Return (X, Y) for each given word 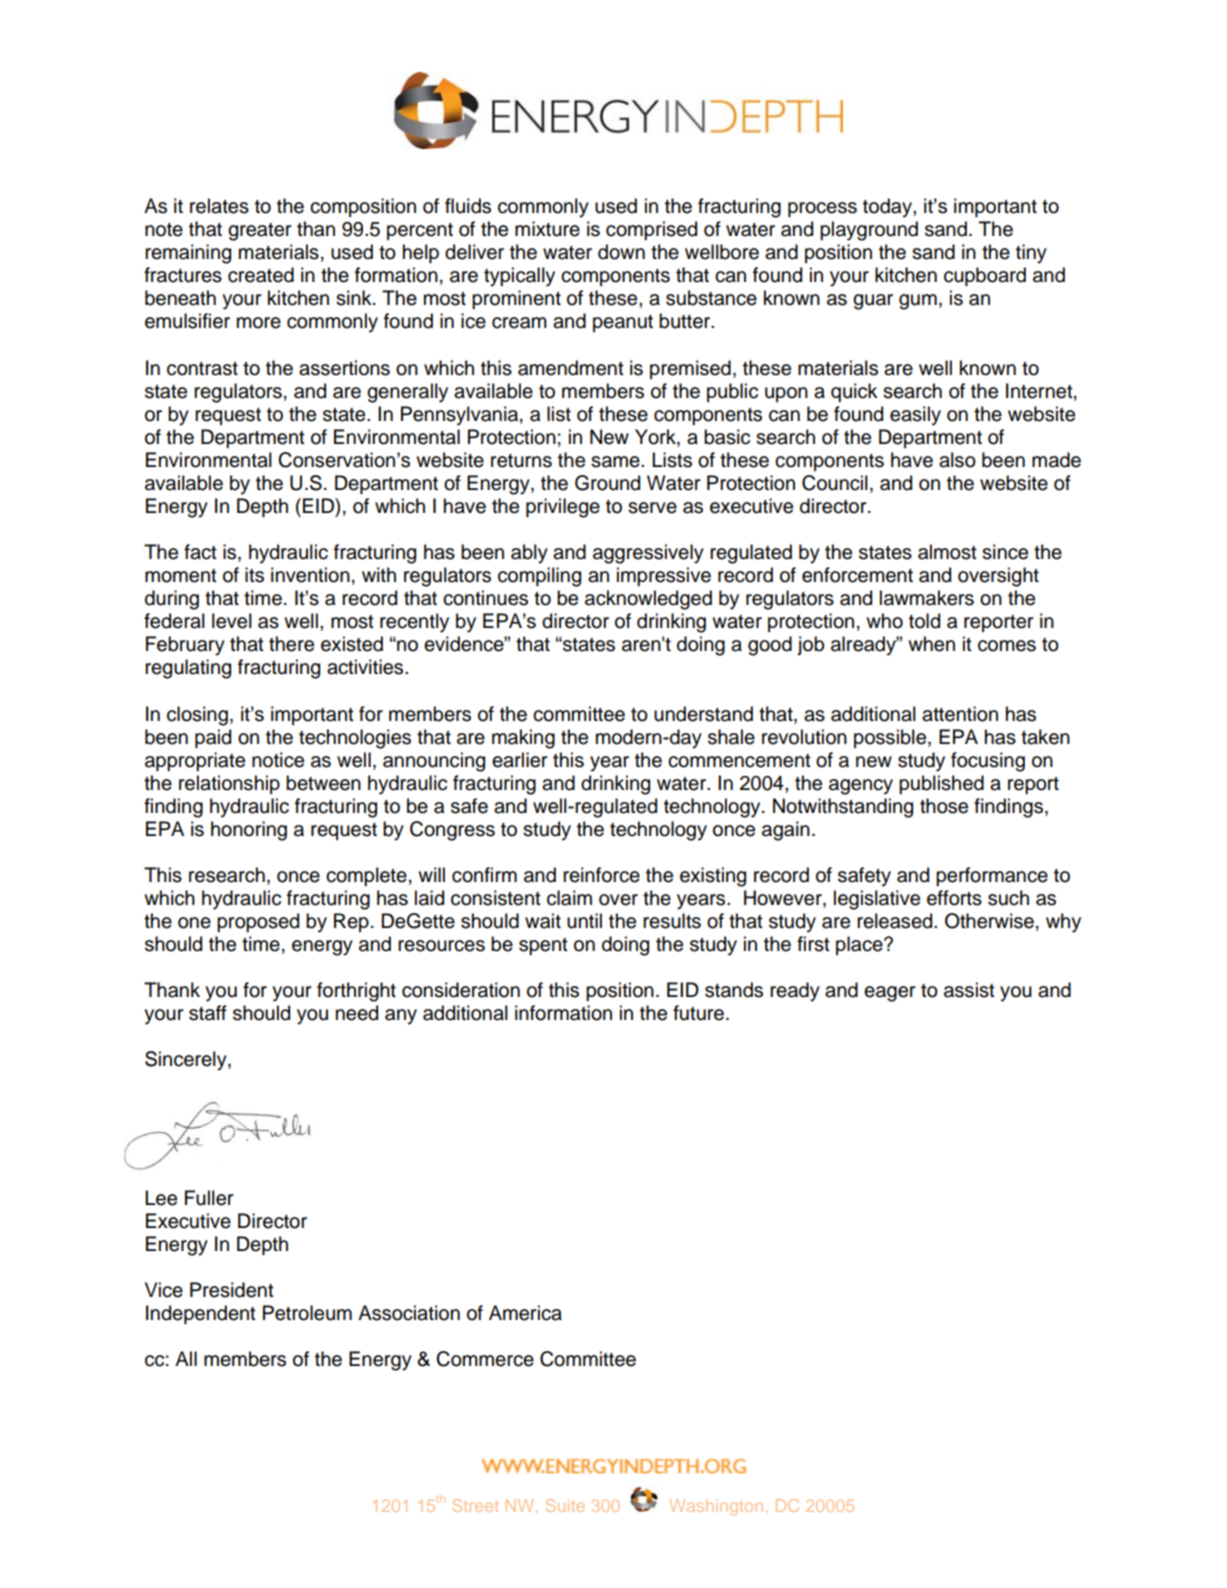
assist (969, 990)
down (621, 252)
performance (992, 876)
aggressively (648, 554)
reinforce (601, 875)
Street (475, 1505)
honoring (249, 831)
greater (259, 232)
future (698, 1013)
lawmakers (927, 598)
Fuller (209, 1198)
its (254, 575)
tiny (1031, 254)
